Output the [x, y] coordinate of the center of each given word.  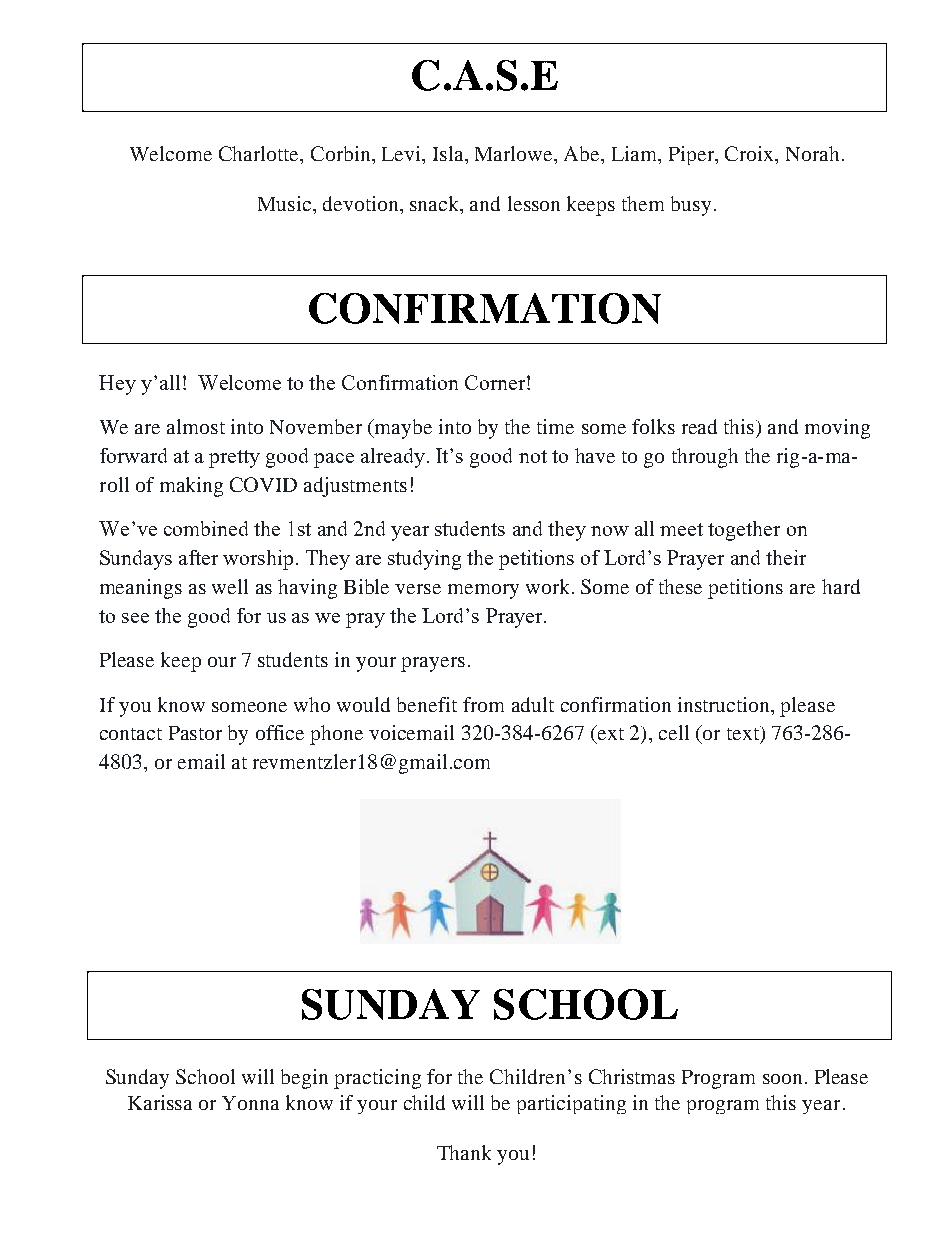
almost [196, 426]
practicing [377, 1079]
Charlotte [260, 153]
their [786, 557]
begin [304, 1079]
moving [837, 429]
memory [483, 591]
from [483, 704]
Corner [496, 382]
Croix [750, 153]
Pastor [195, 733]
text [744, 733]
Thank [464, 1152]
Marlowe [515, 153]
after [198, 557]
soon [782, 1079]
